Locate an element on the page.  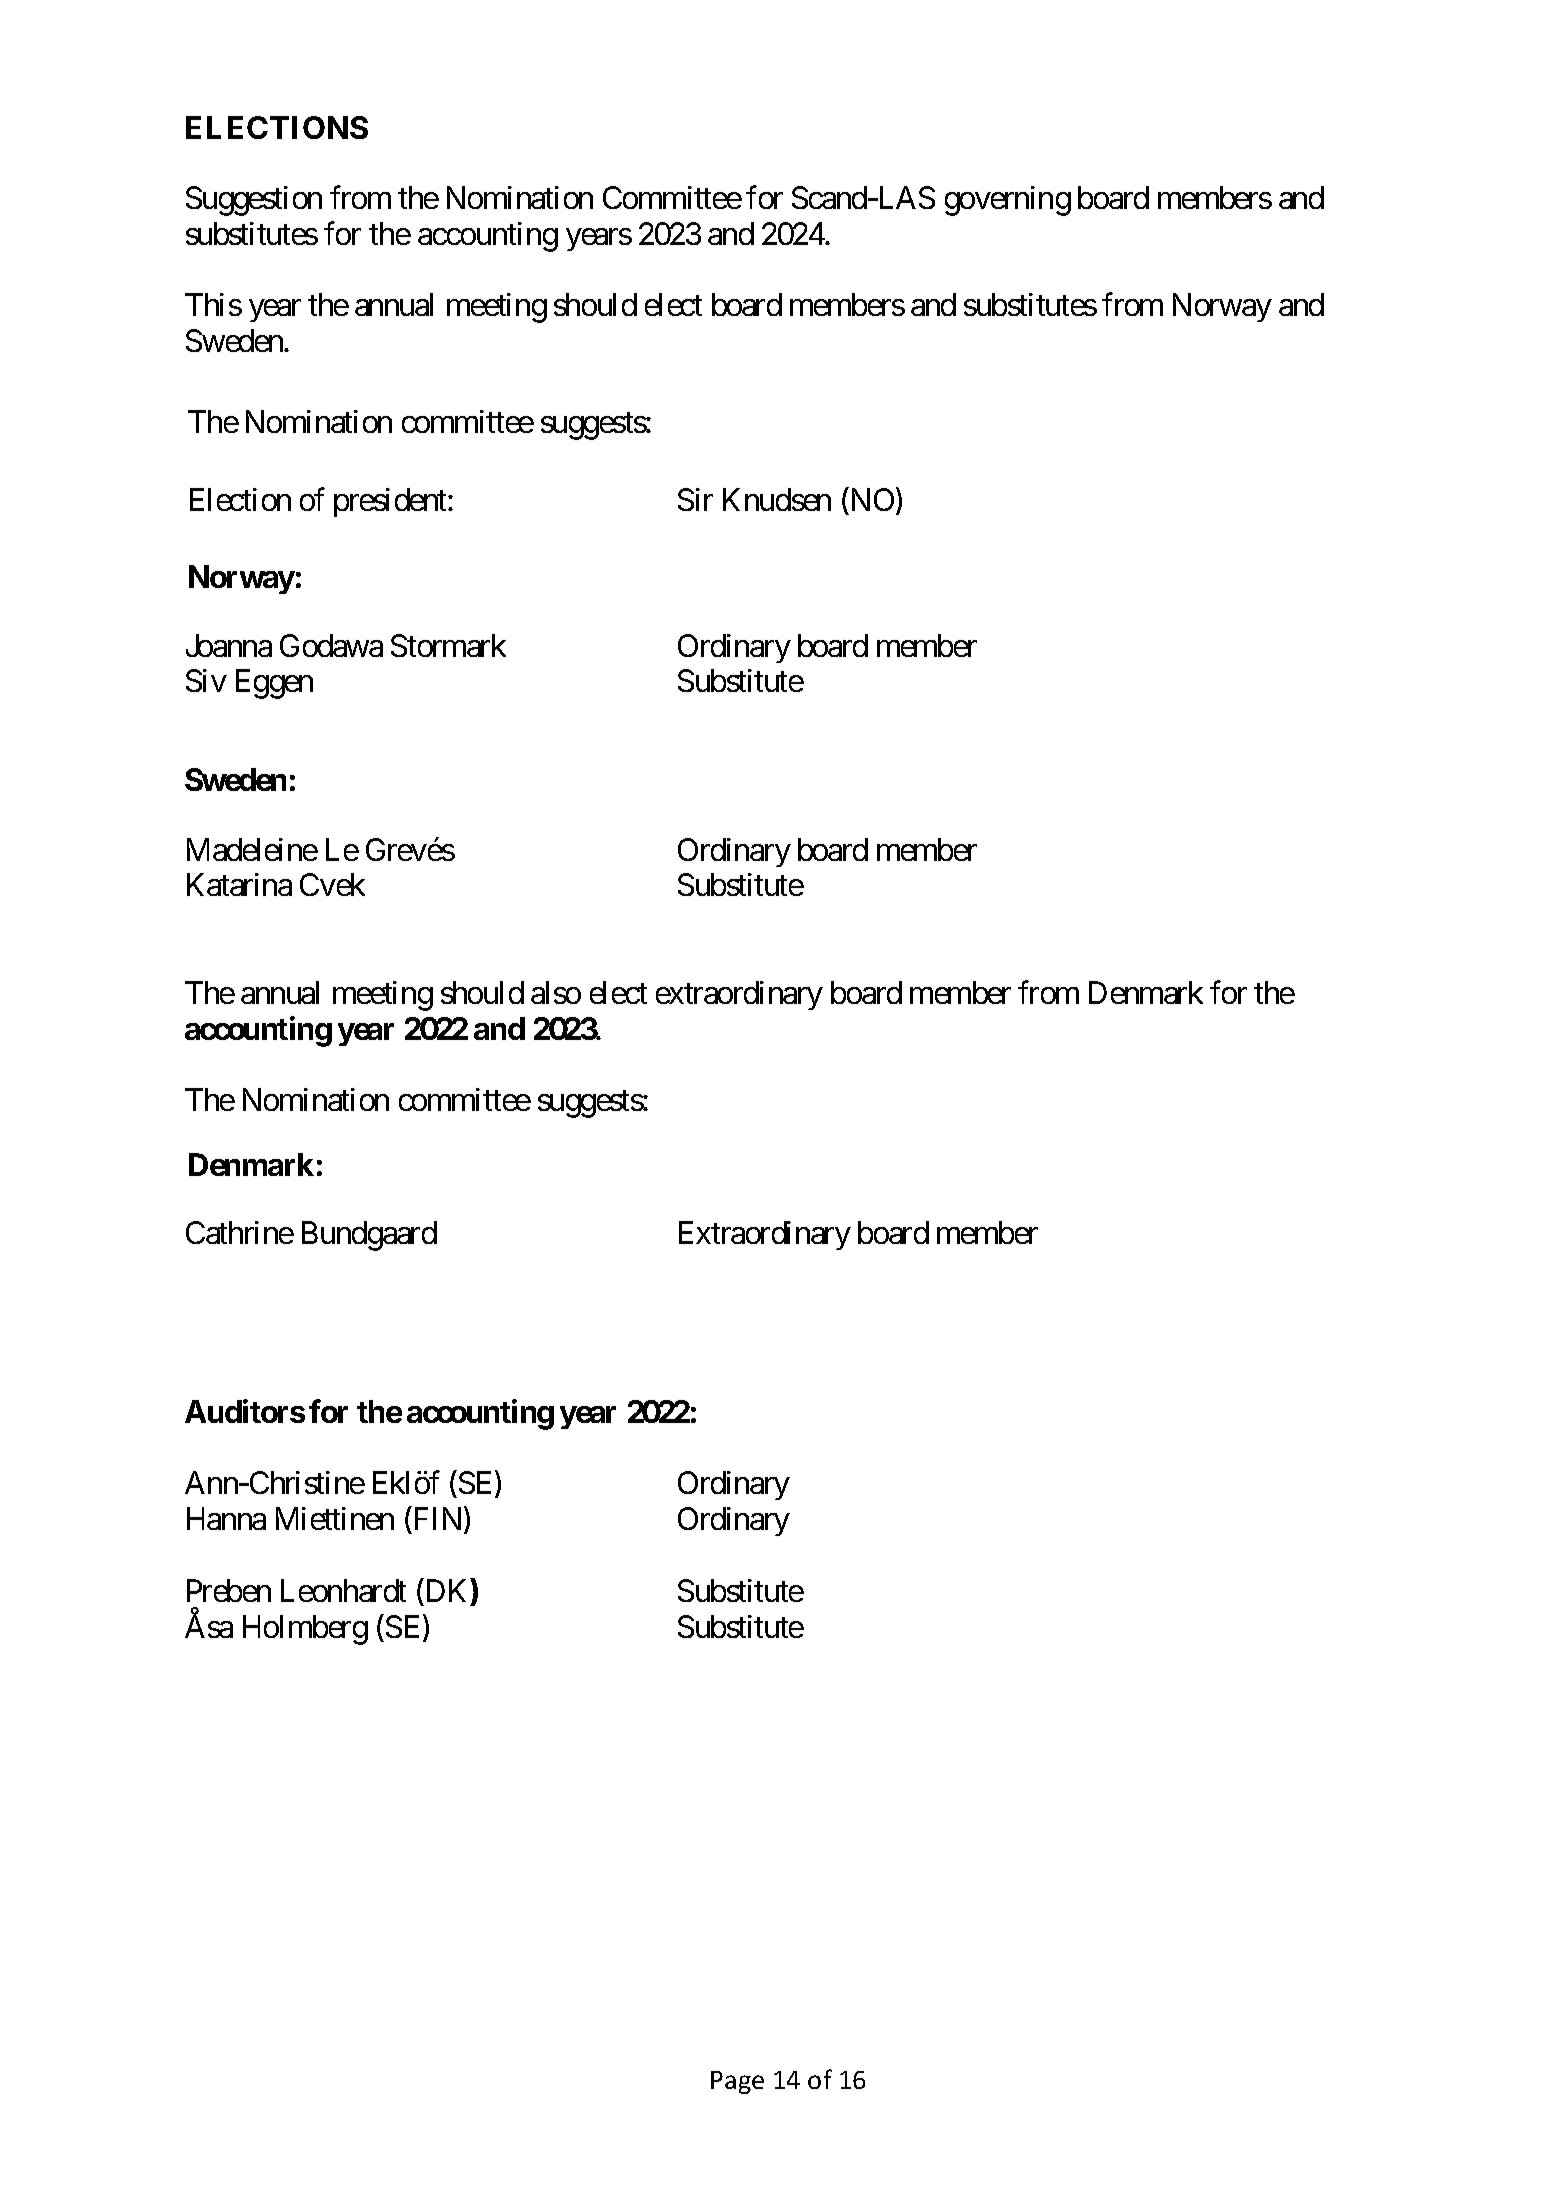
FIN is located at coordinates (440, 1520).
